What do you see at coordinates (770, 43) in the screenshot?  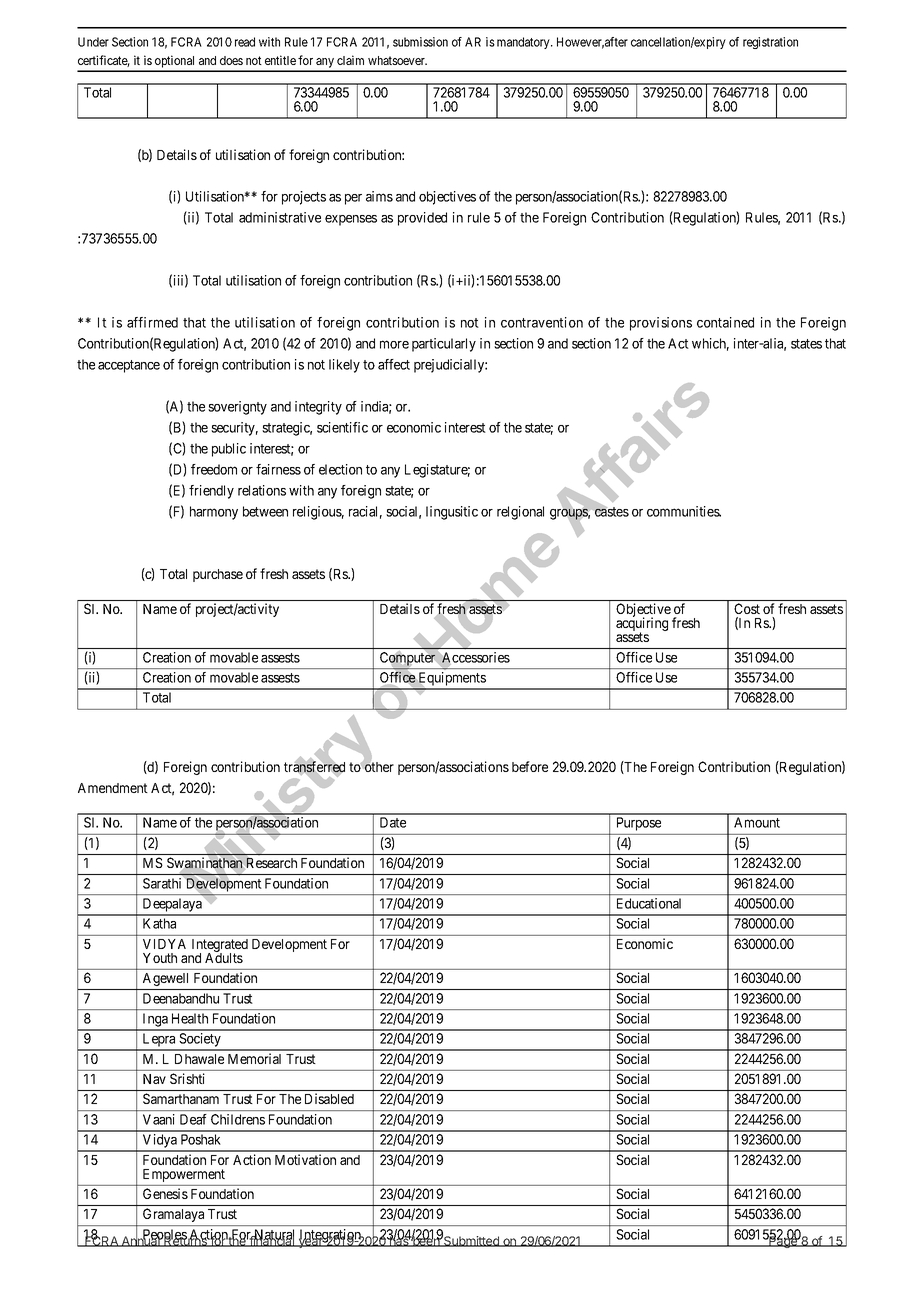 I see `registration` at bounding box center [770, 43].
